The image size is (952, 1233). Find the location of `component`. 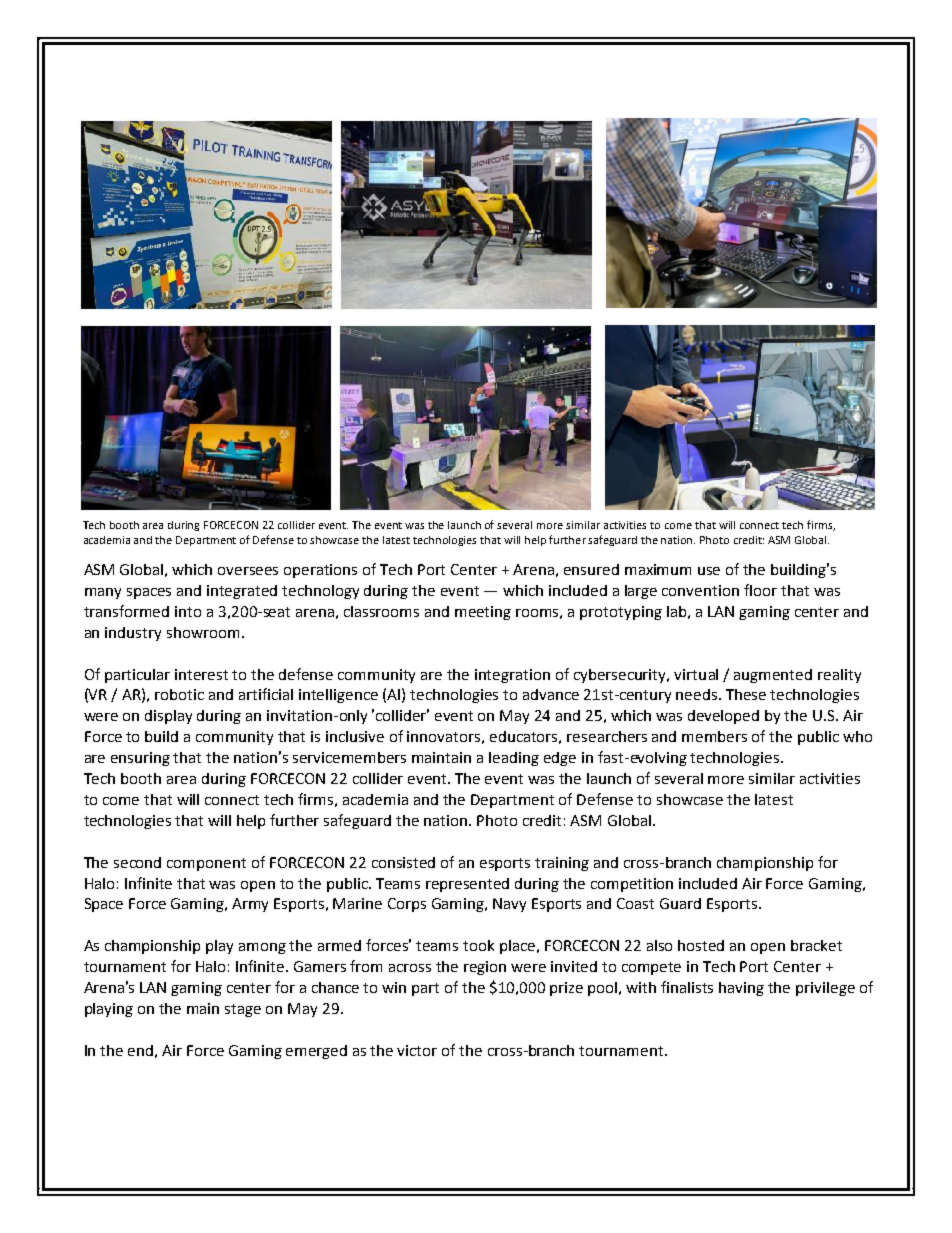

component is located at coordinates (206, 864).
